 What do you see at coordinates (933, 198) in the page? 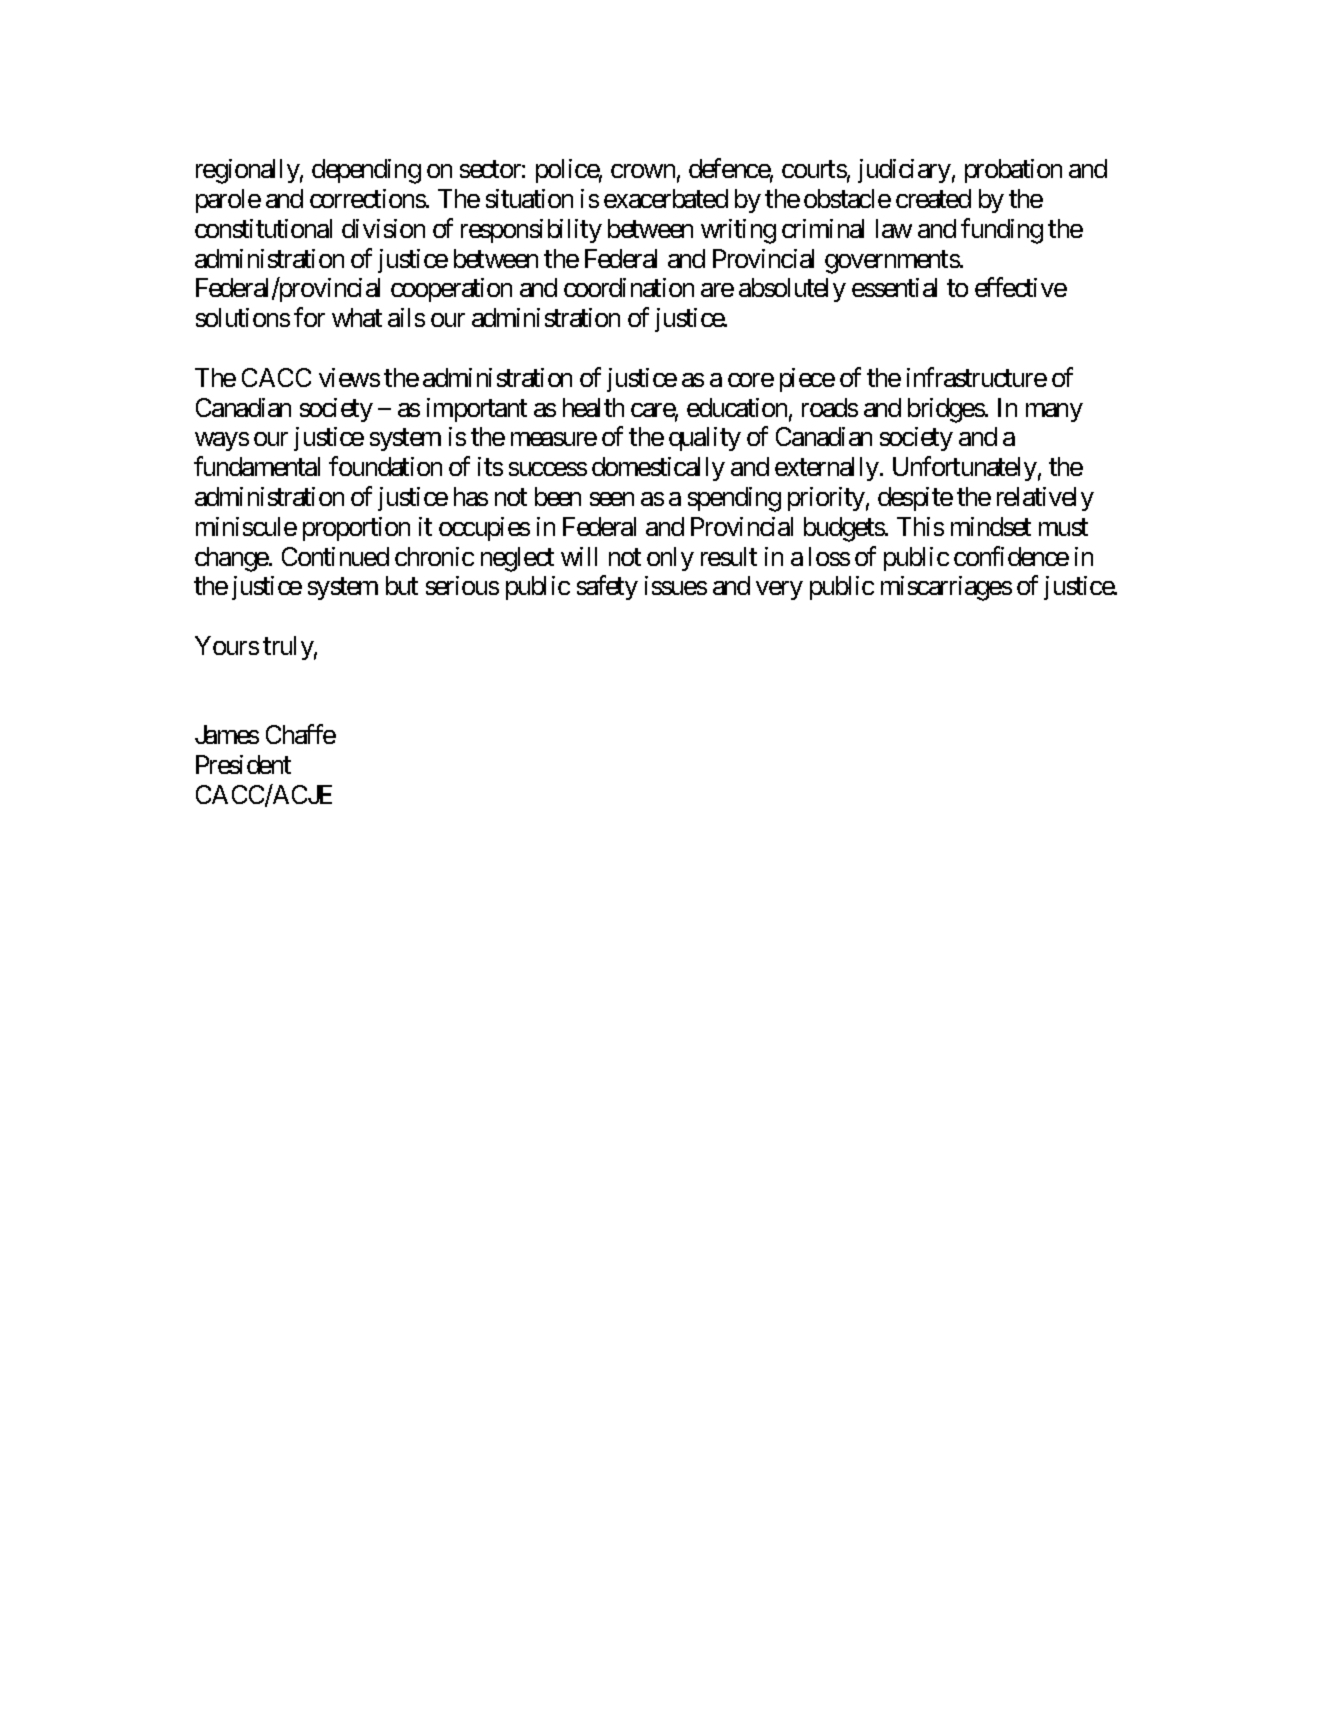
I see `created` at bounding box center [933, 198].
